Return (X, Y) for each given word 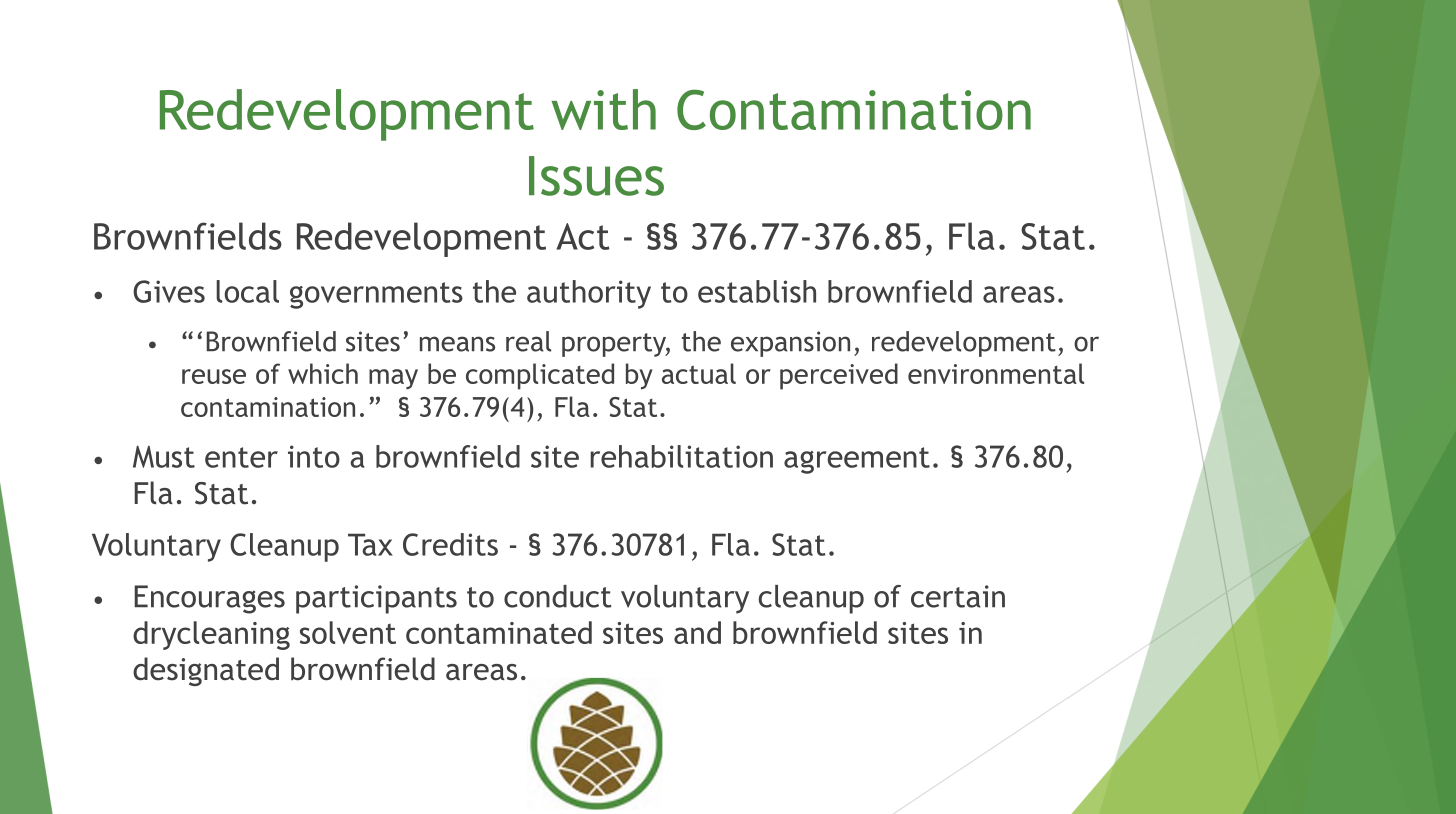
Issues (596, 176)
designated (206, 671)
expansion (790, 344)
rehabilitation (681, 456)
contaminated (499, 632)
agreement (857, 460)
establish (757, 291)
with (603, 109)
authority (589, 294)
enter (241, 457)
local (247, 291)
